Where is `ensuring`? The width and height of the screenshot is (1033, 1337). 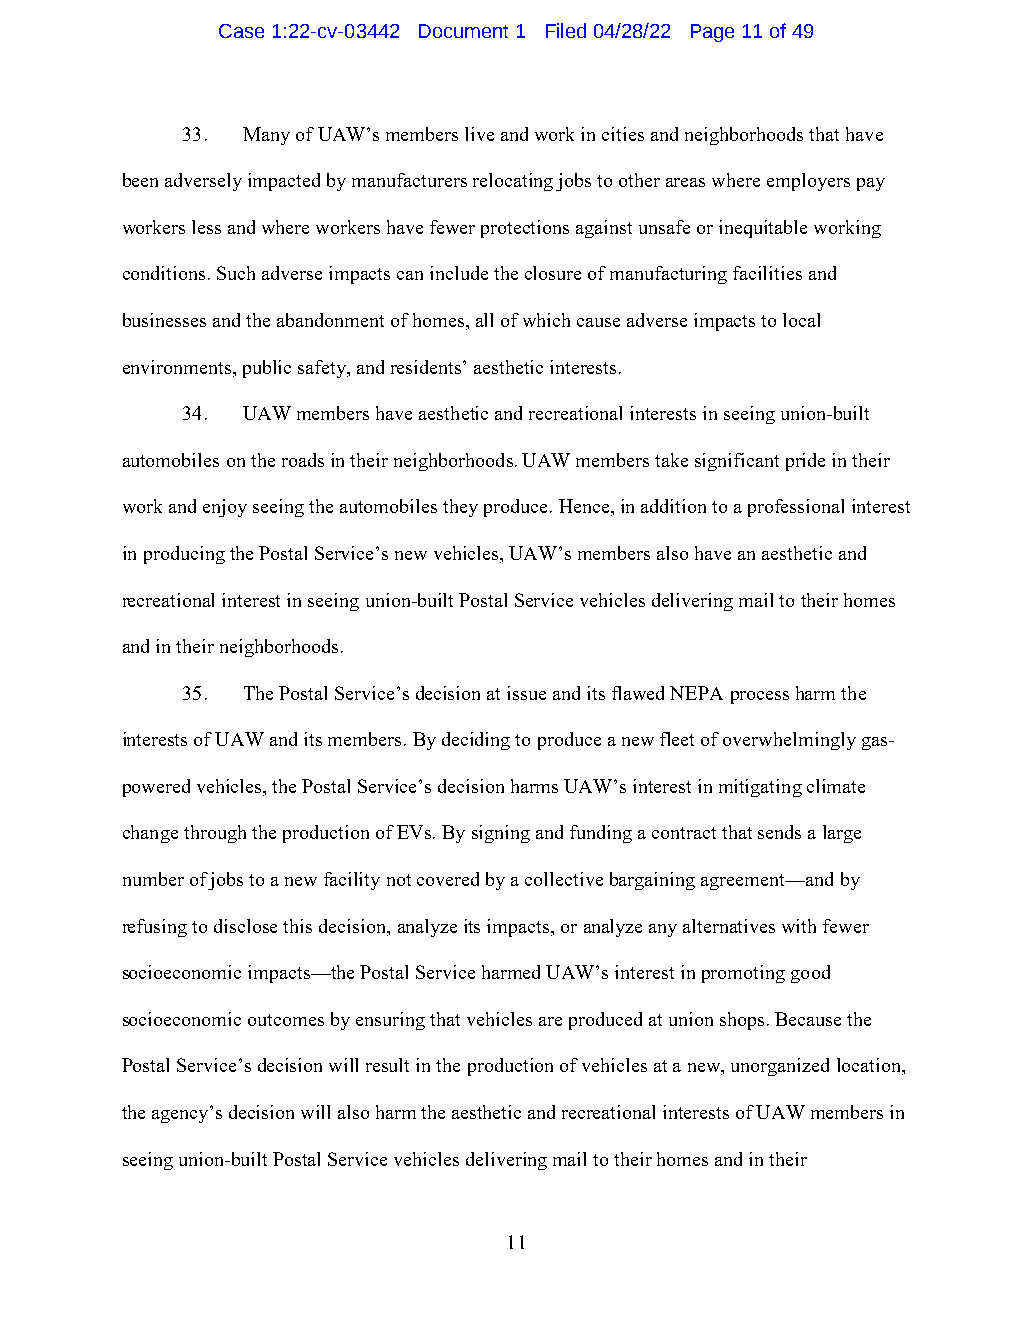 ensuring is located at coordinates (390, 1021).
